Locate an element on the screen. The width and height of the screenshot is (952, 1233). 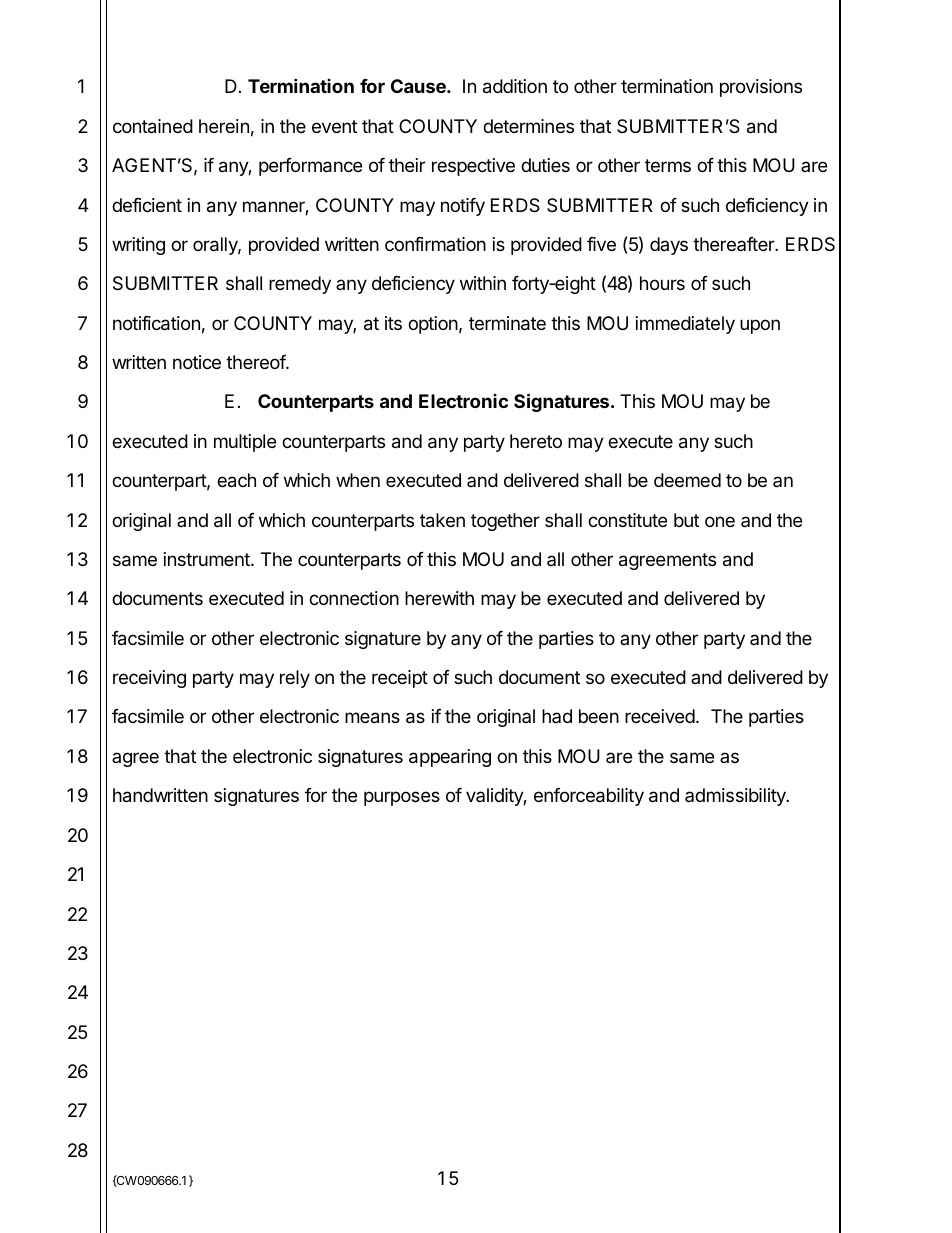
taken is located at coordinates (442, 520).
